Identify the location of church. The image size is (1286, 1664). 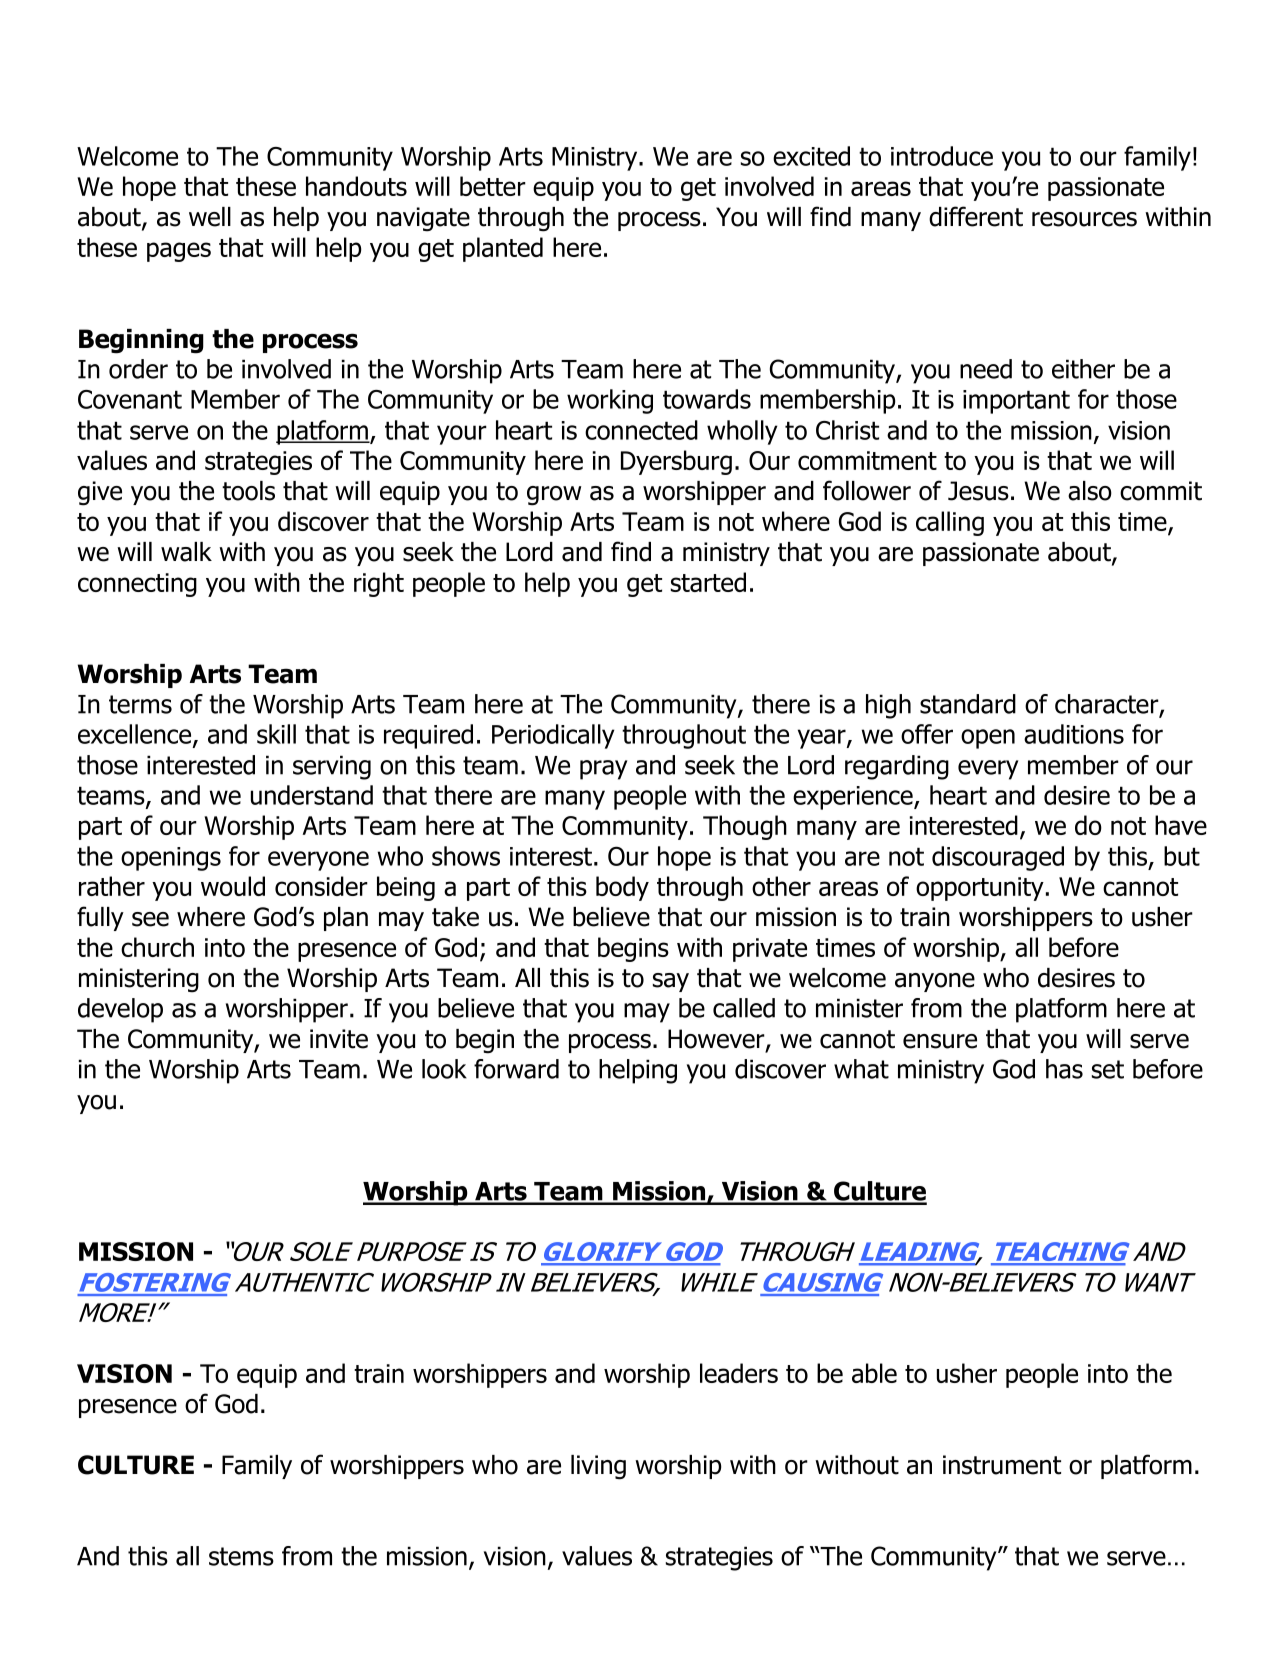
(157, 947).
